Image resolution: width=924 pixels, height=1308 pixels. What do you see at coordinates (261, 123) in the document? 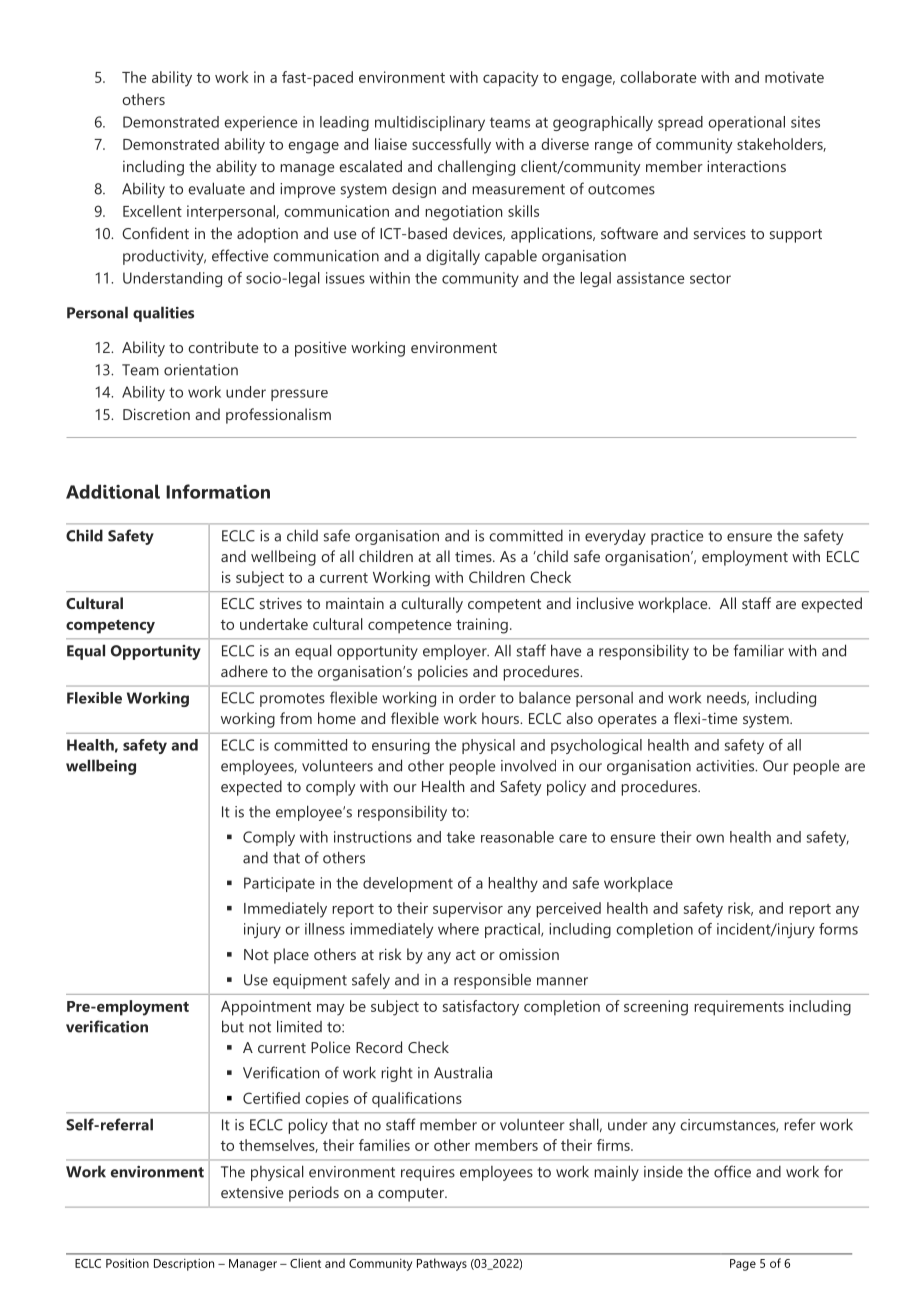
I see `experience` at bounding box center [261, 123].
